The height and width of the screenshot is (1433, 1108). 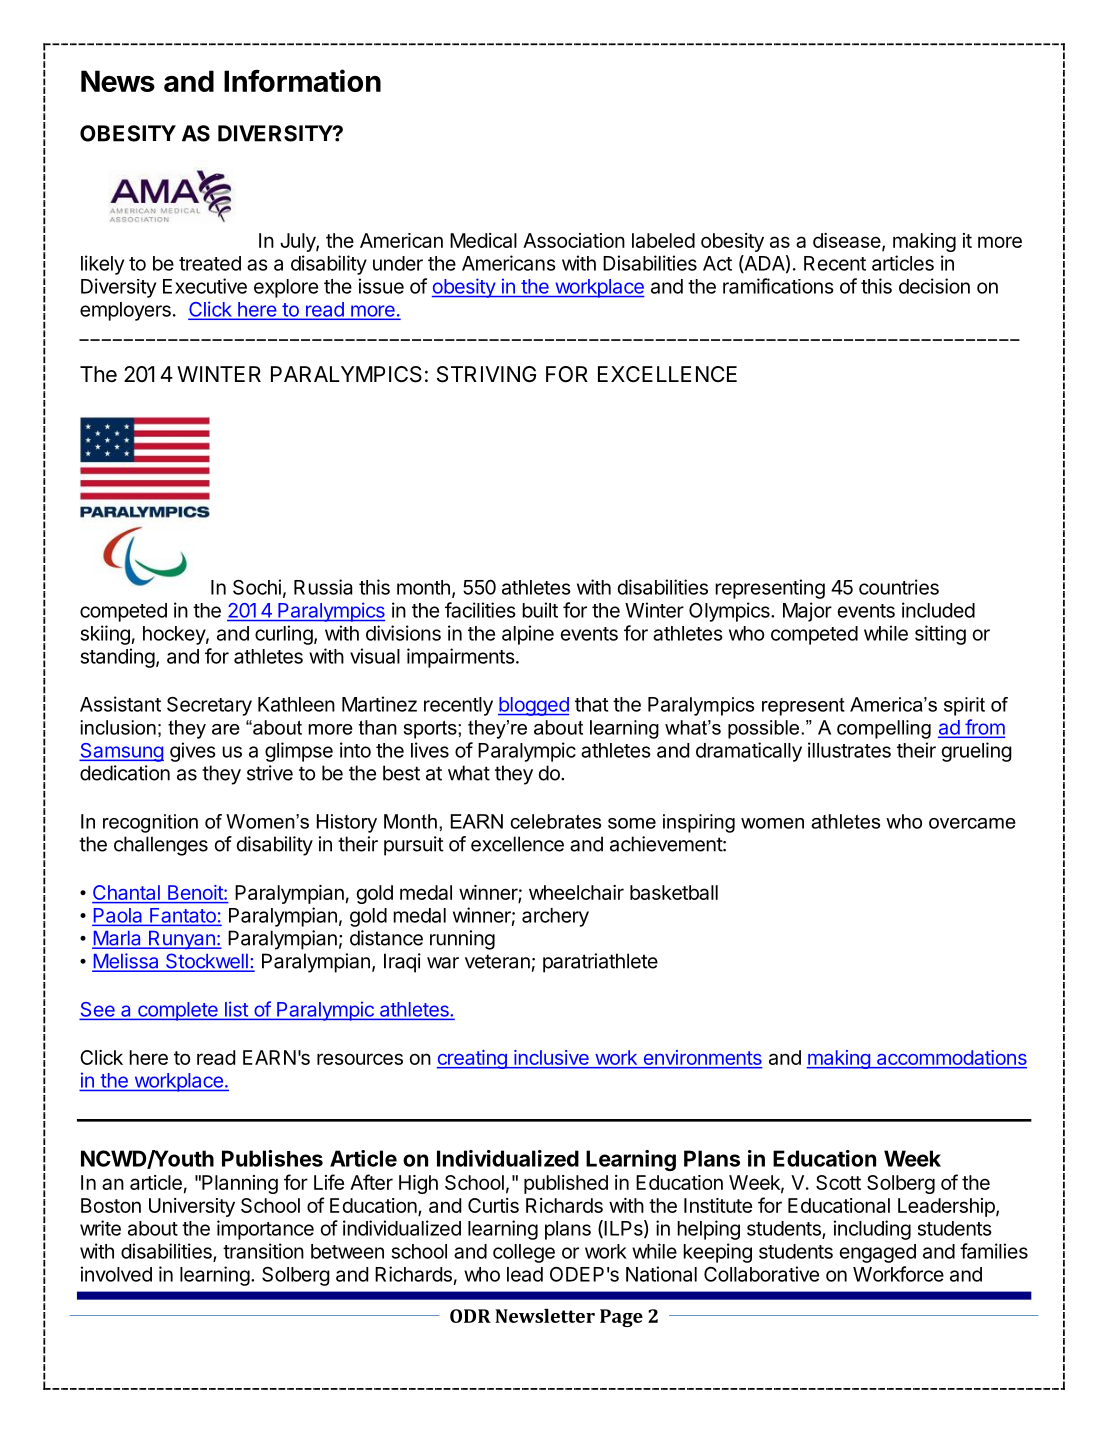 I want to click on countries, so click(x=899, y=587).
